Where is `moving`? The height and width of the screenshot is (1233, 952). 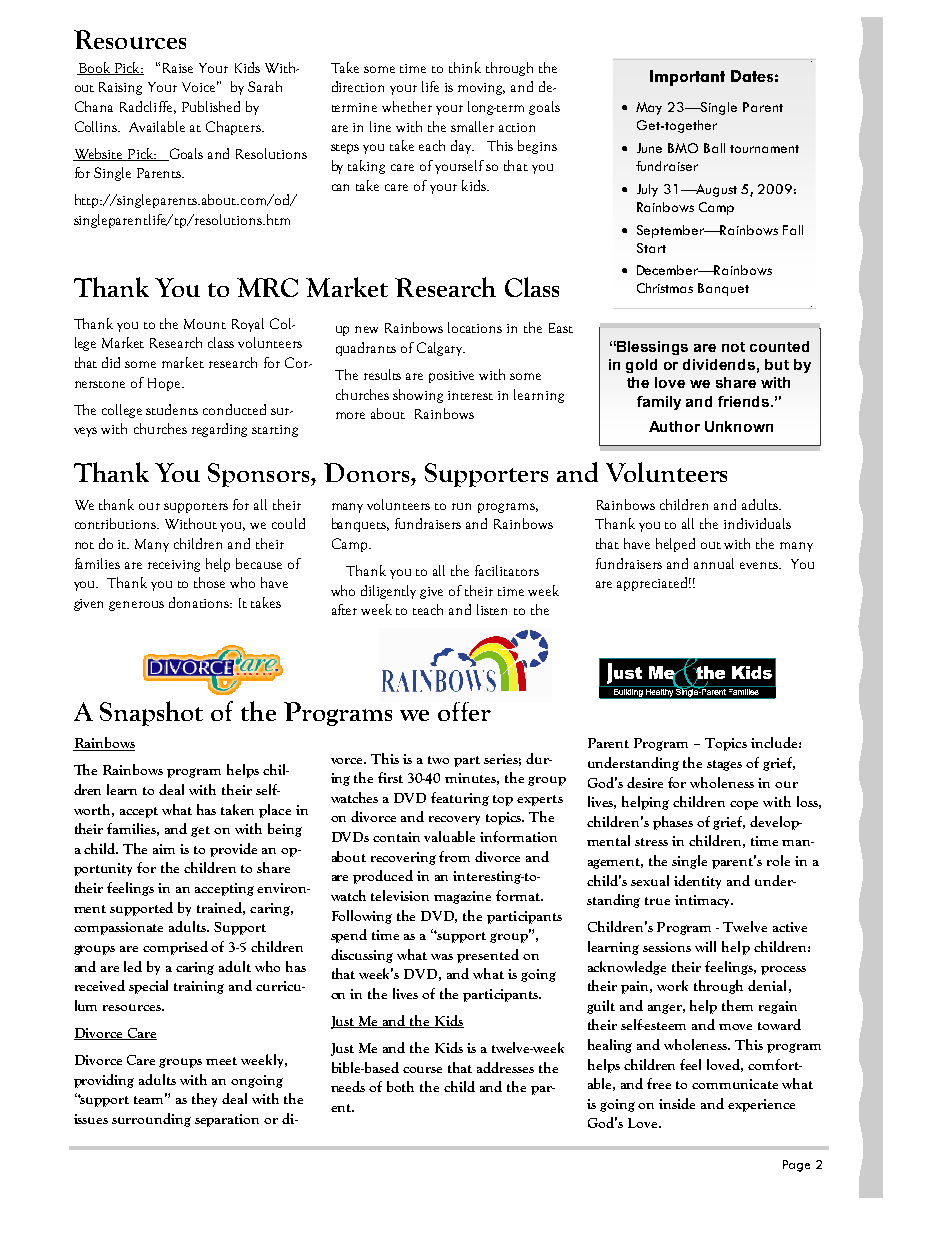
moving is located at coordinates (481, 89).
